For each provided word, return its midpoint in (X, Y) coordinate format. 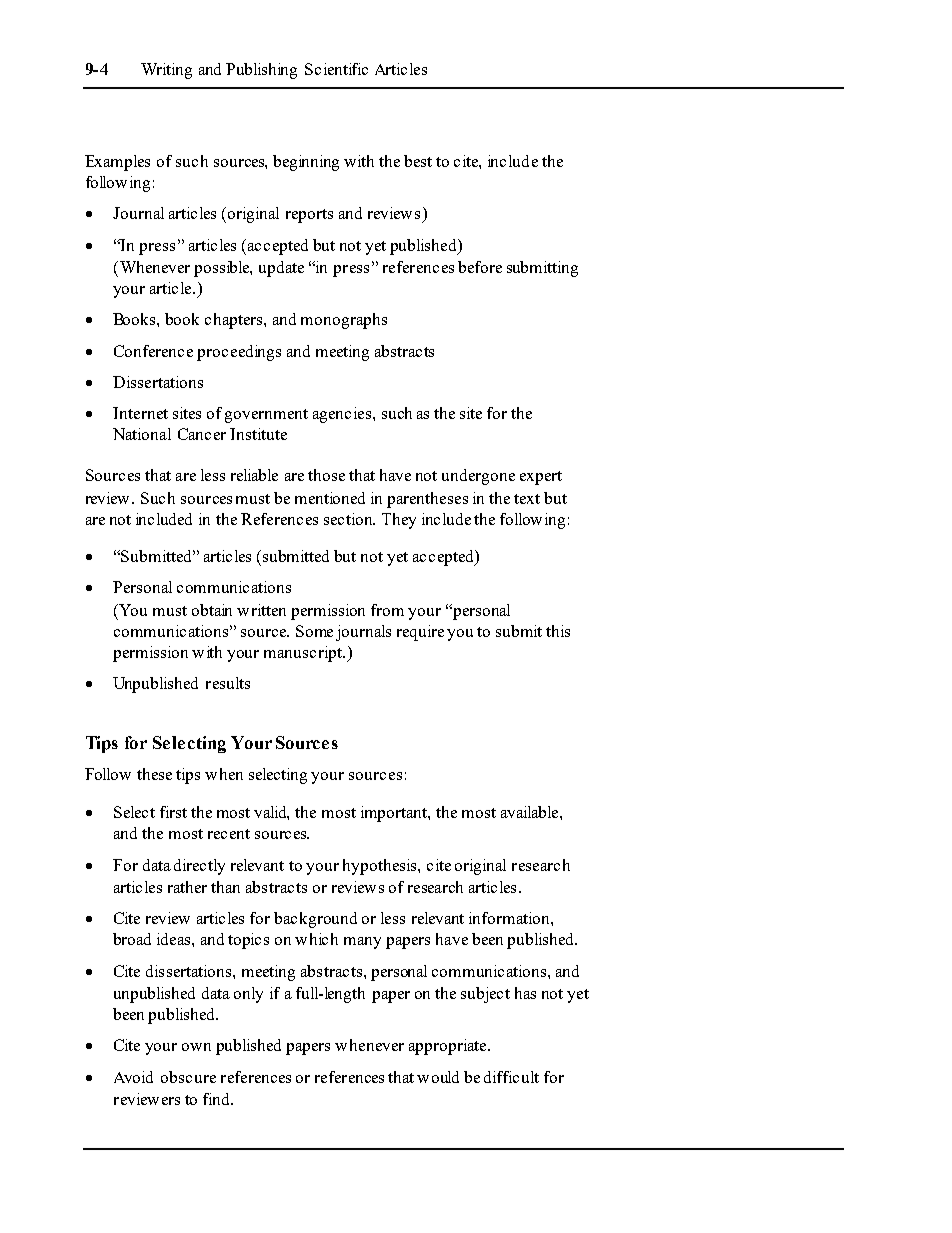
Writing (166, 71)
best (418, 161)
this (558, 631)
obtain (212, 610)
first (173, 812)
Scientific (336, 69)
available (531, 812)
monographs (344, 321)
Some (314, 631)
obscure (188, 1077)
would (438, 1077)
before (480, 267)
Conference (153, 351)
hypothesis (381, 867)
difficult (511, 1077)
